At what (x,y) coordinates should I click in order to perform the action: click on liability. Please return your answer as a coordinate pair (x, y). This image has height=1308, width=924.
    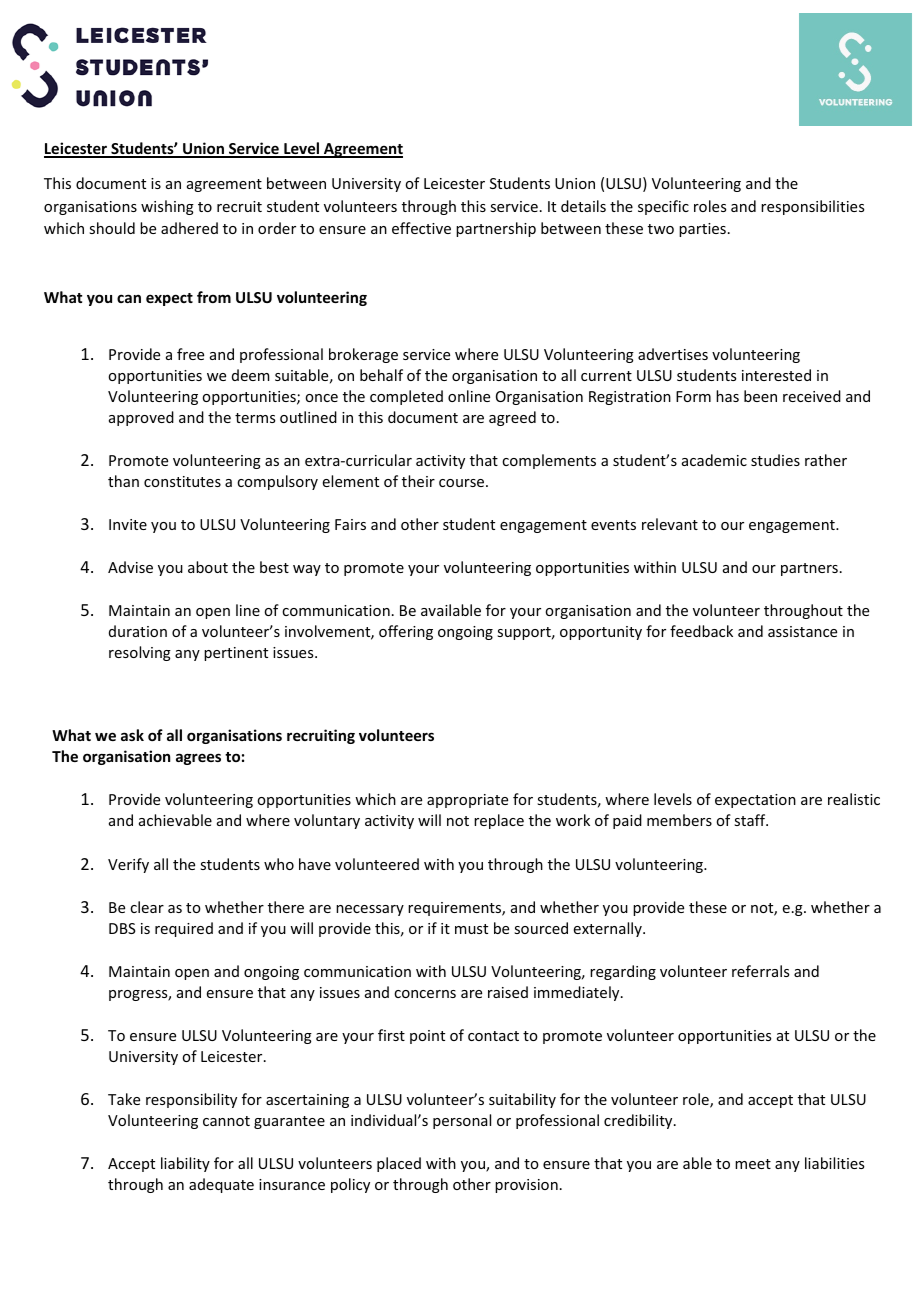
    Looking at the image, I should click on (185, 1164).
